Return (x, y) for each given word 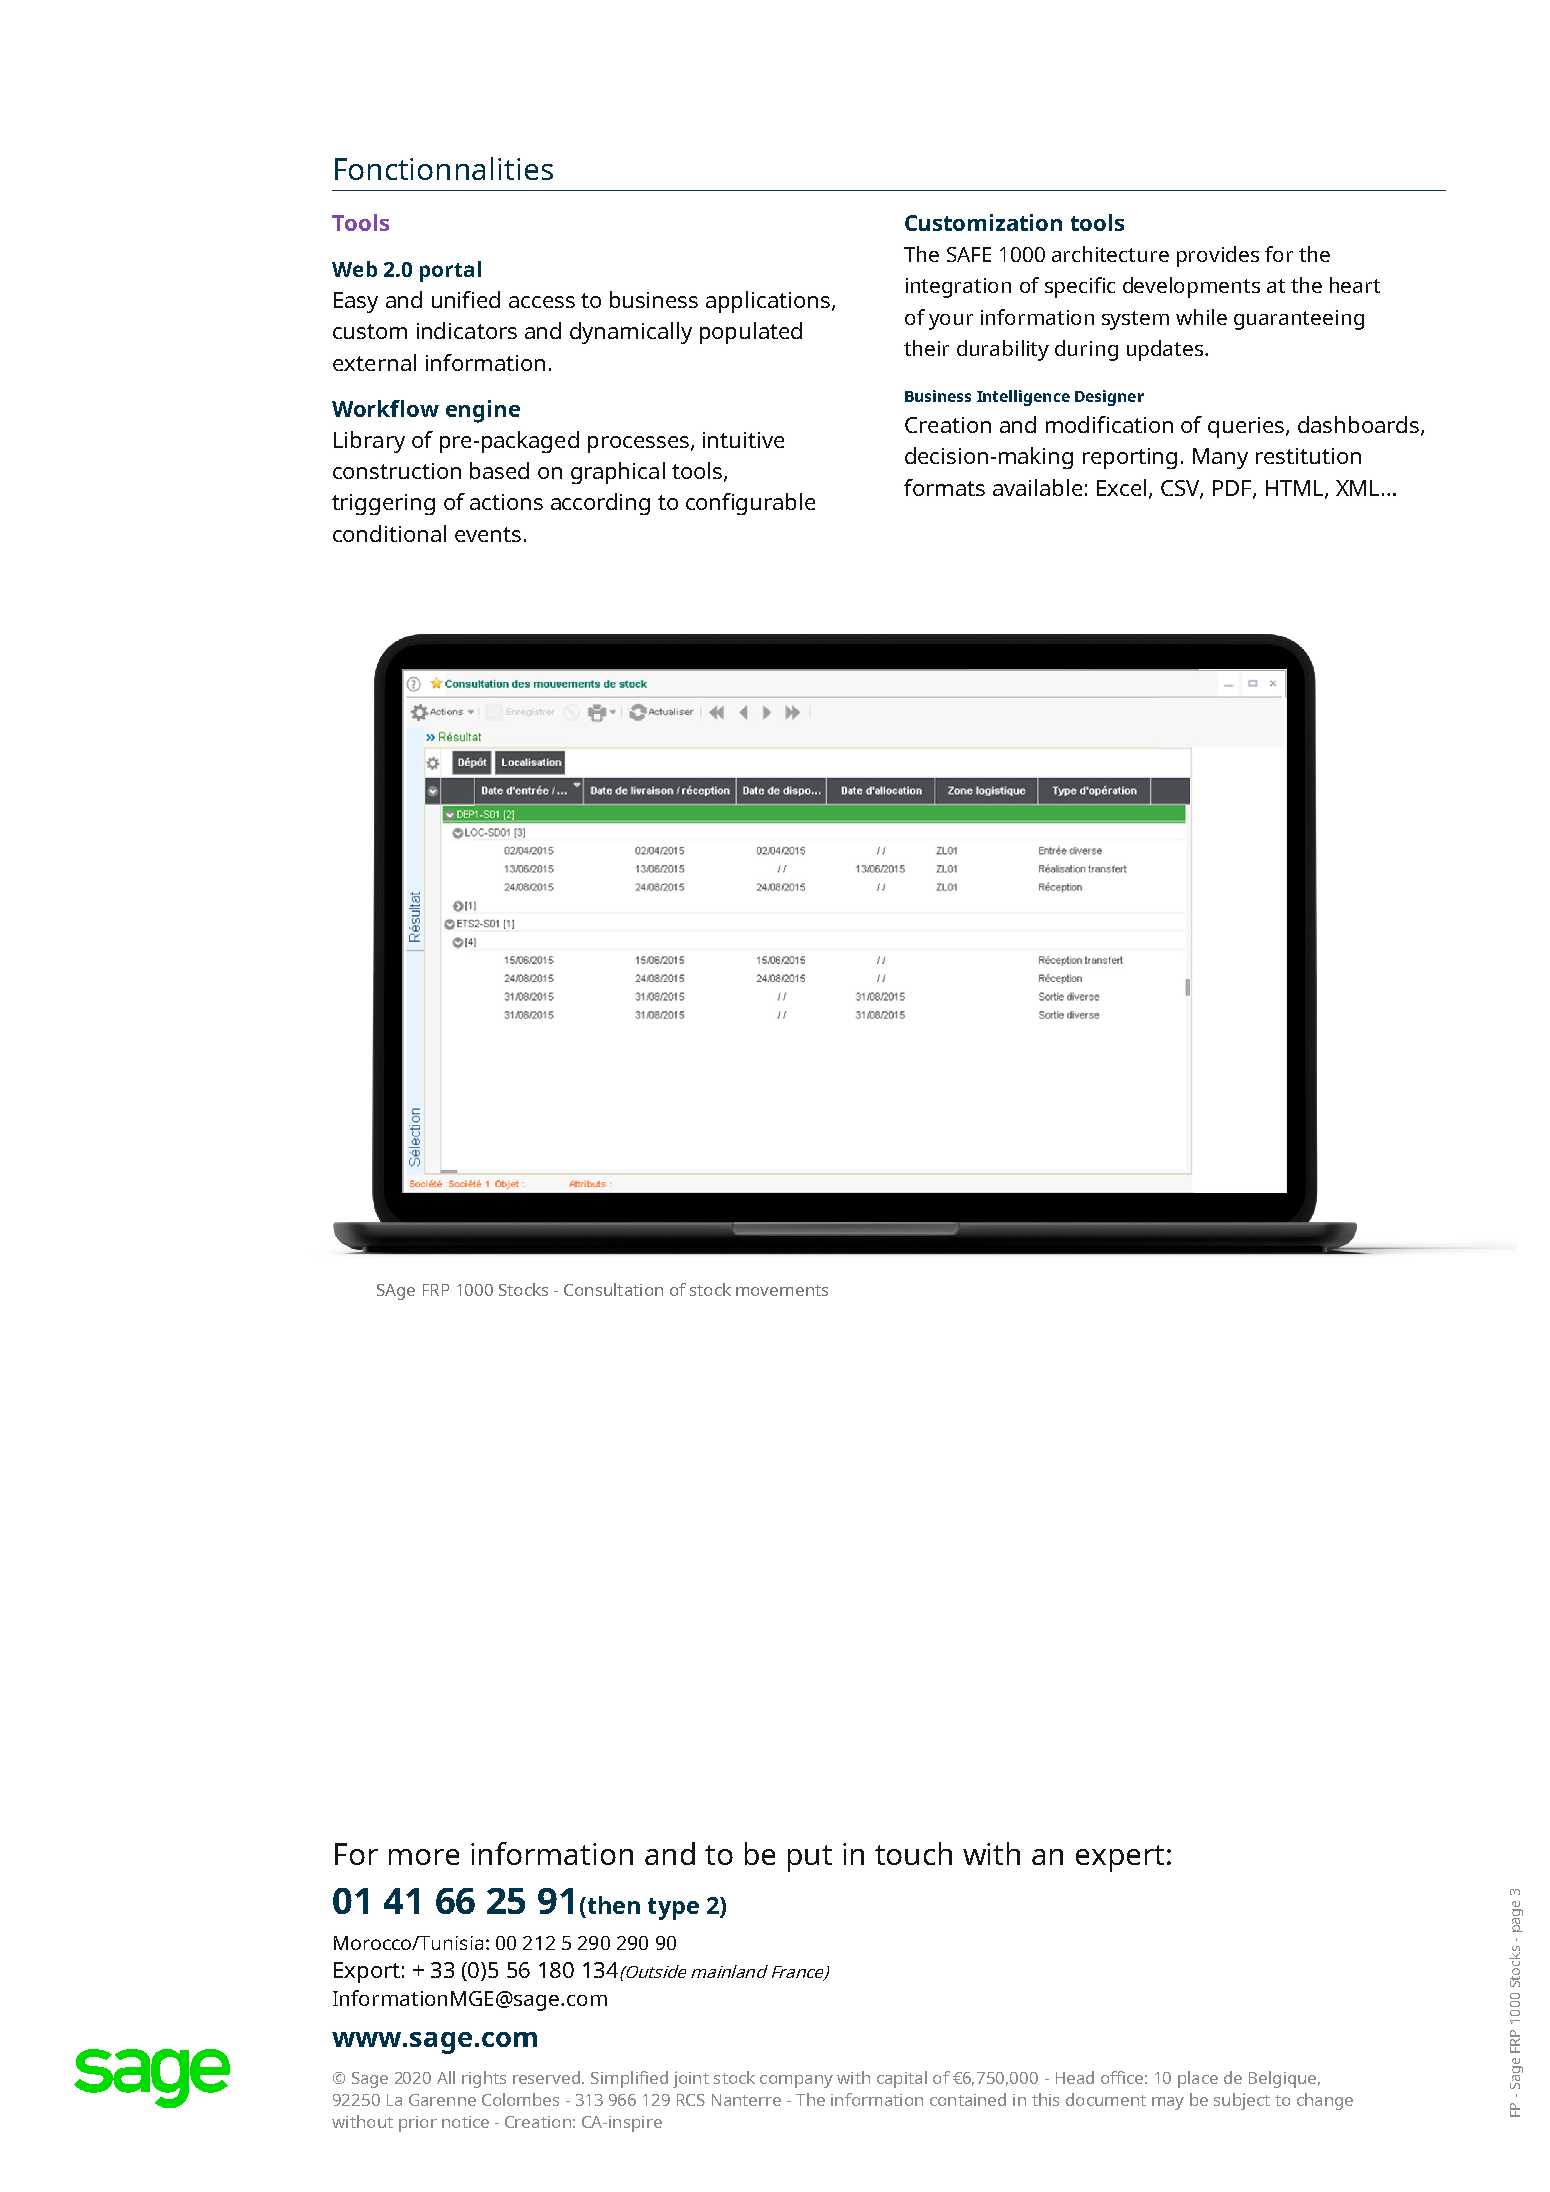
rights (484, 2079)
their (926, 348)
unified (466, 299)
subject (1242, 2101)
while (1201, 317)
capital (902, 2079)
